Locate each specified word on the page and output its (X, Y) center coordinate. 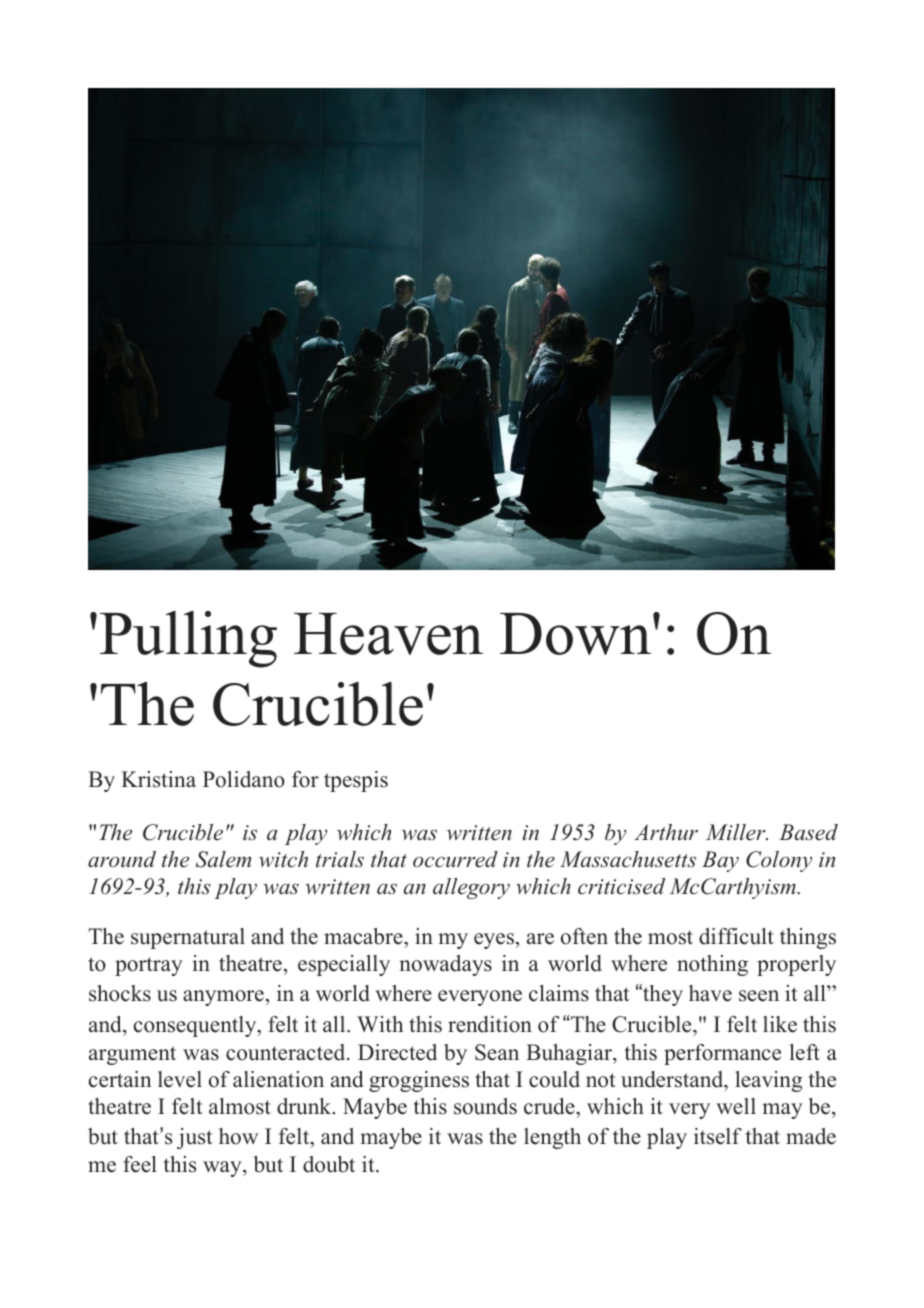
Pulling (188, 639)
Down (577, 634)
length (552, 1138)
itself (718, 1136)
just (195, 1138)
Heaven (388, 634)
